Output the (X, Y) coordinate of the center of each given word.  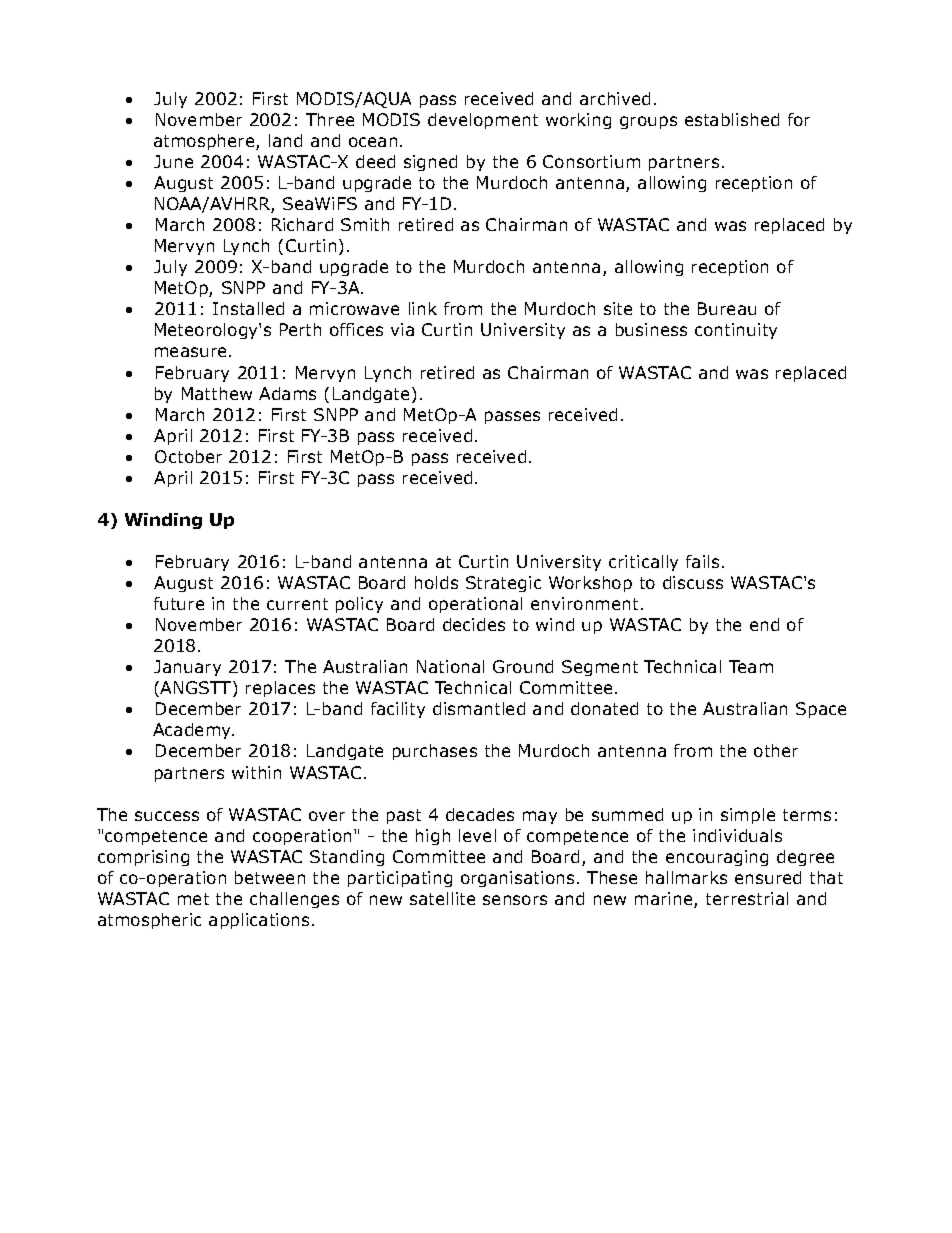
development (483, 121)
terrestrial (747, 898)
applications (259, 921)
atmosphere (205, 142)
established (732, 119)
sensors (515, 900)
